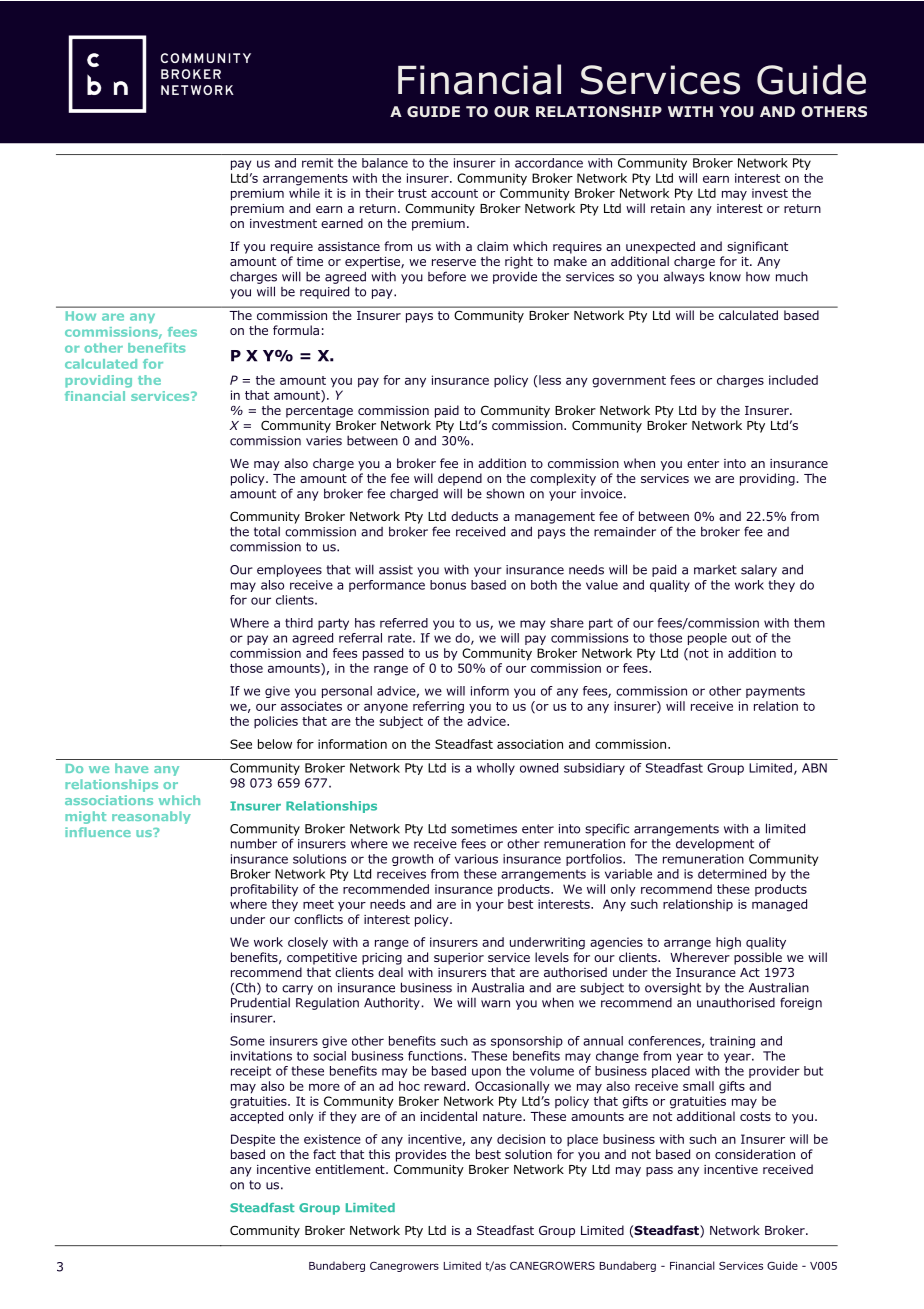 The height and width of the screenshot is (1309, 924). What do you see at coordinates (304, 193) in the screenshot?
I see `while` at bounding box center [304, 193].
